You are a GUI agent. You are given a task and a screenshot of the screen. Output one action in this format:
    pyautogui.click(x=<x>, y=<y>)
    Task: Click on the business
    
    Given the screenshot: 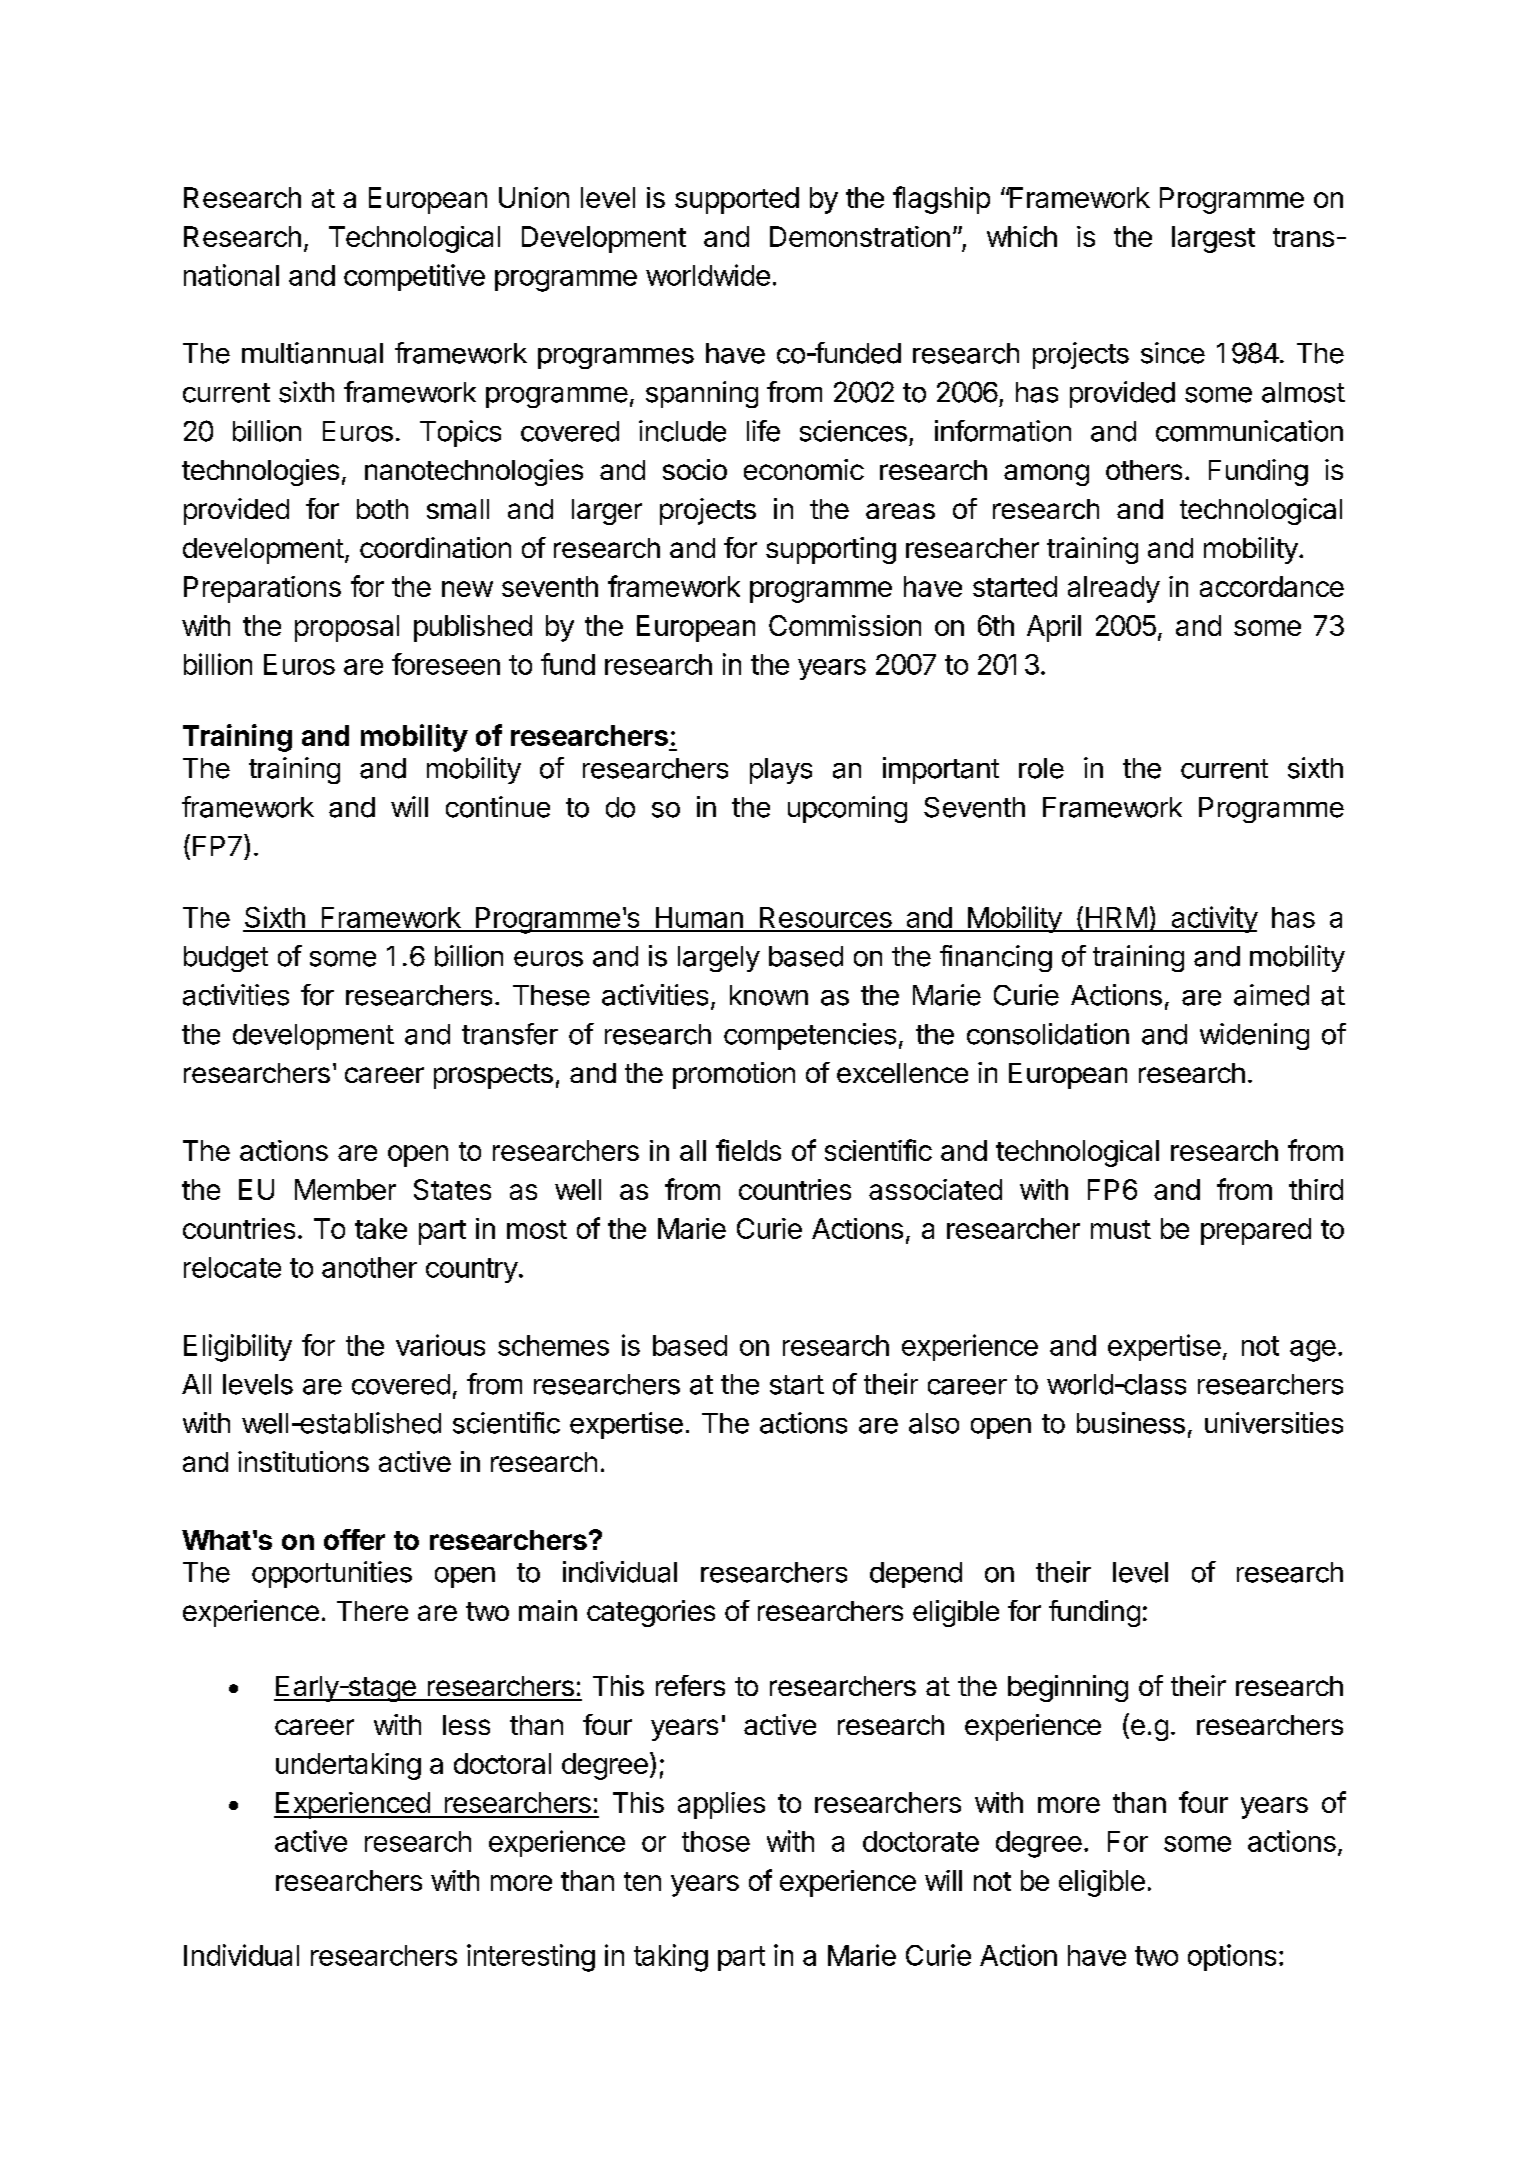 What is the action you would take?
    pyautogui.click(x=1131, y=1423)
